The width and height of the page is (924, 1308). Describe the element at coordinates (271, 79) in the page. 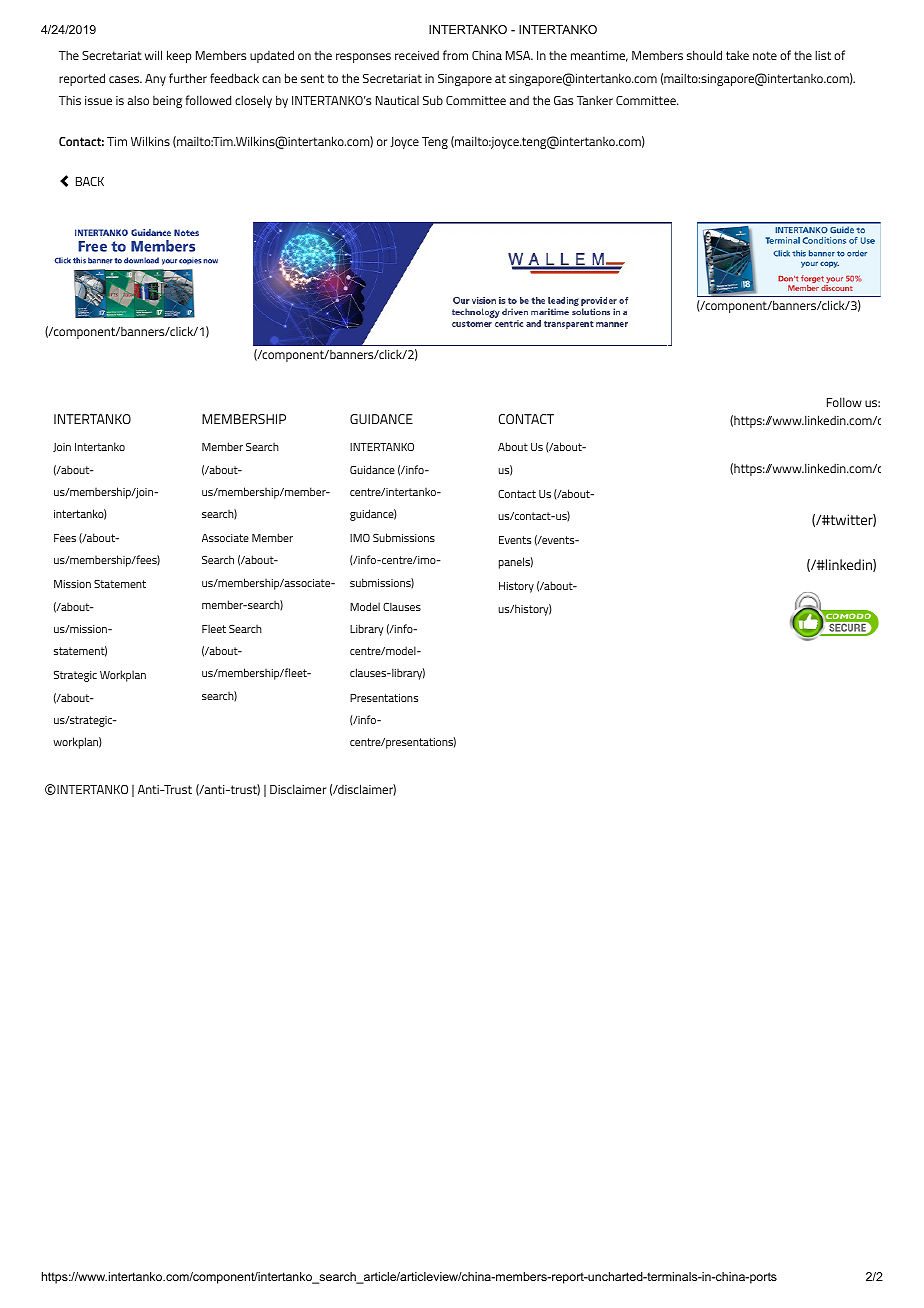

I see `can` at that location.
